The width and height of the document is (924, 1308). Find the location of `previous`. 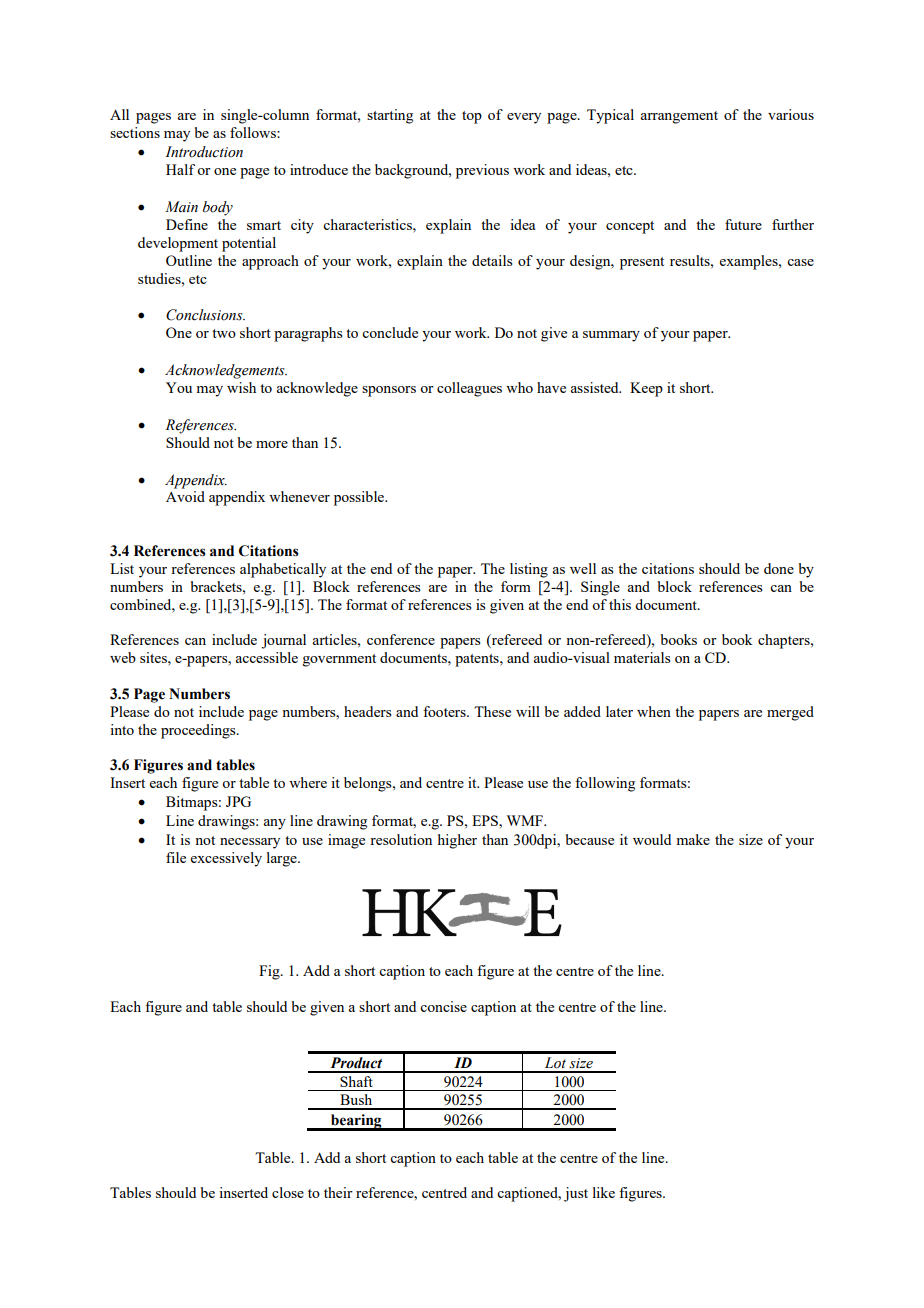

previous is located at coordinates (482, 171).
